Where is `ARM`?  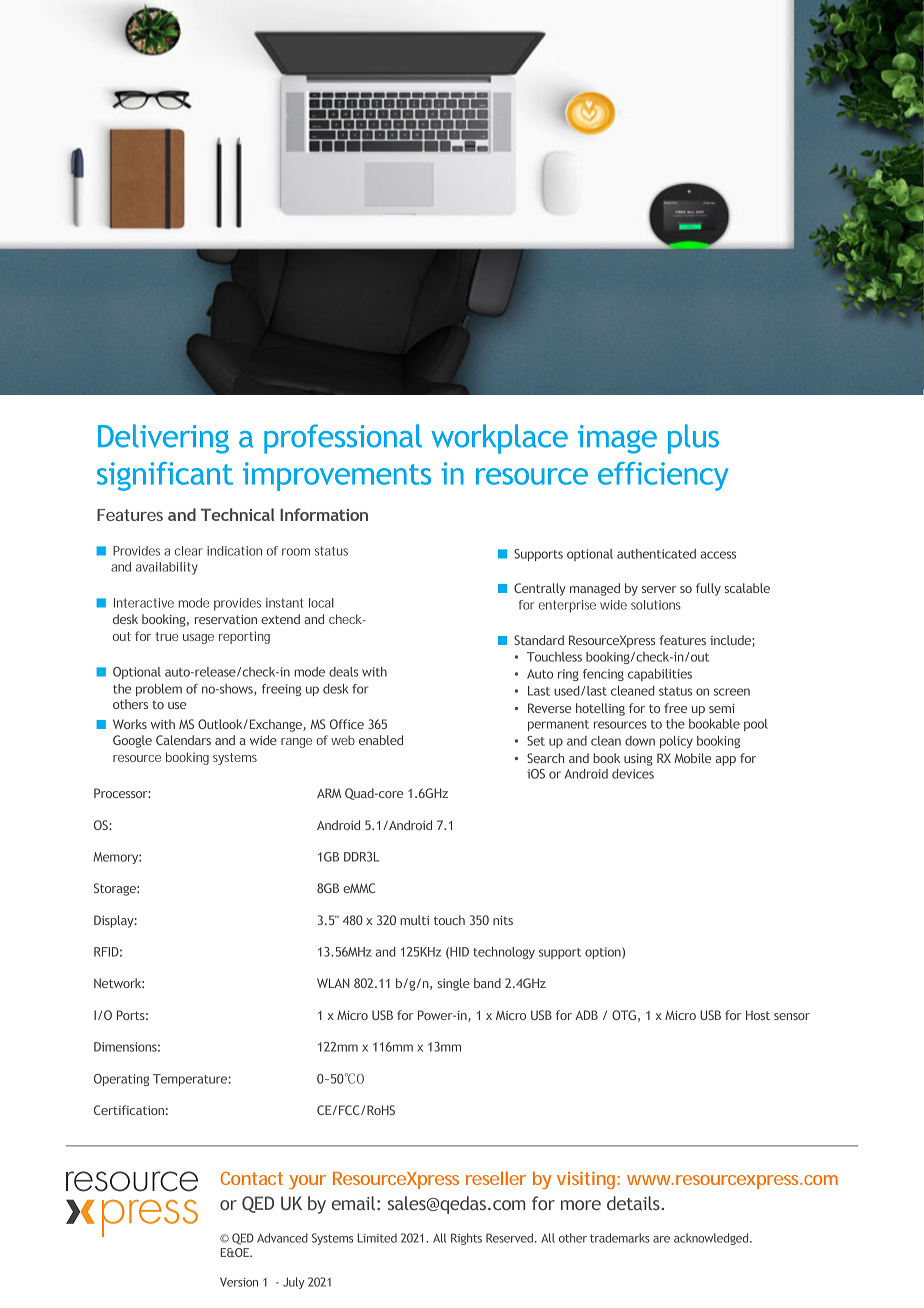 ARM is located at coordinates (329, 793).
